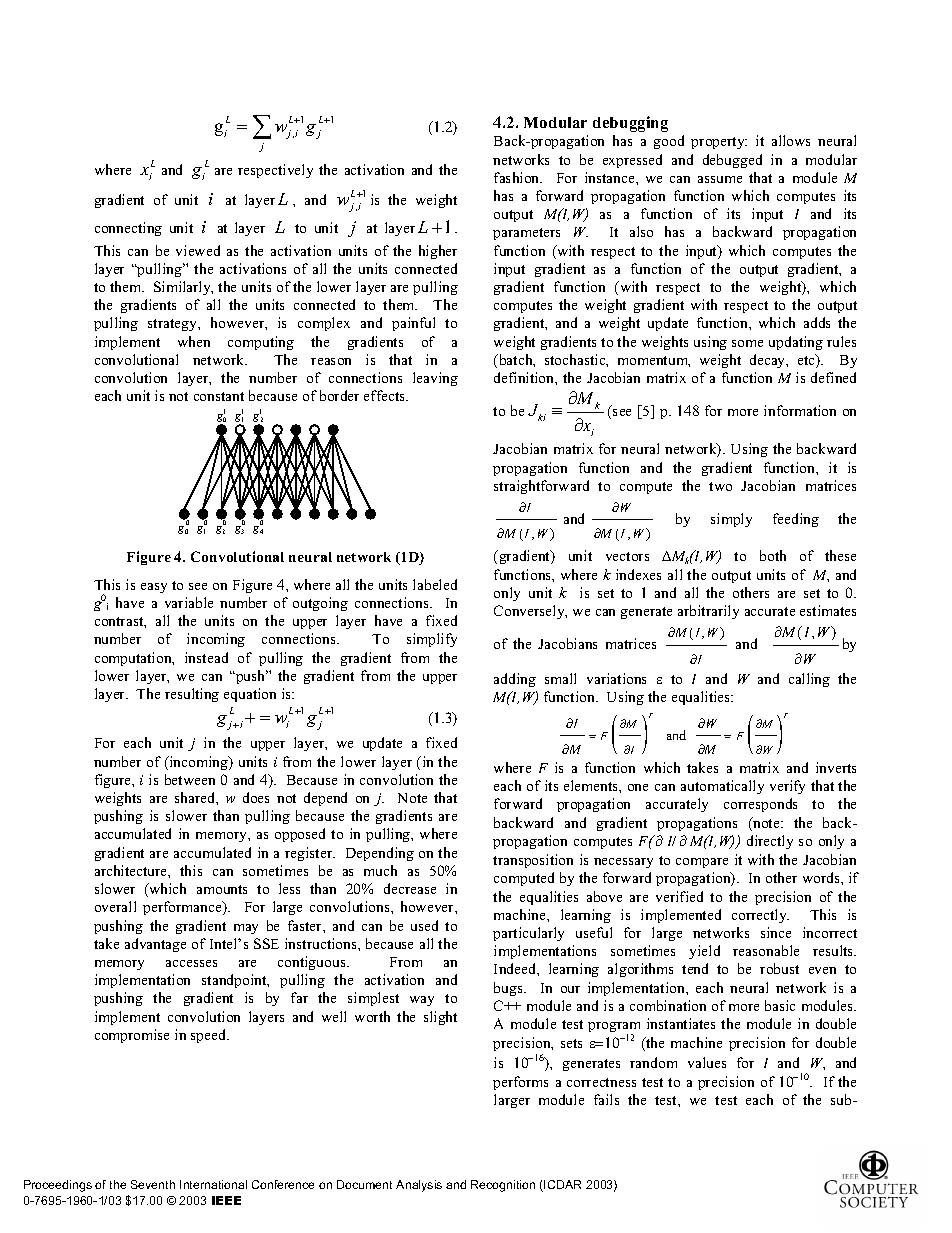 This screenshot has width=952, height=1233. I want to click on simply, so click(731, 520).
